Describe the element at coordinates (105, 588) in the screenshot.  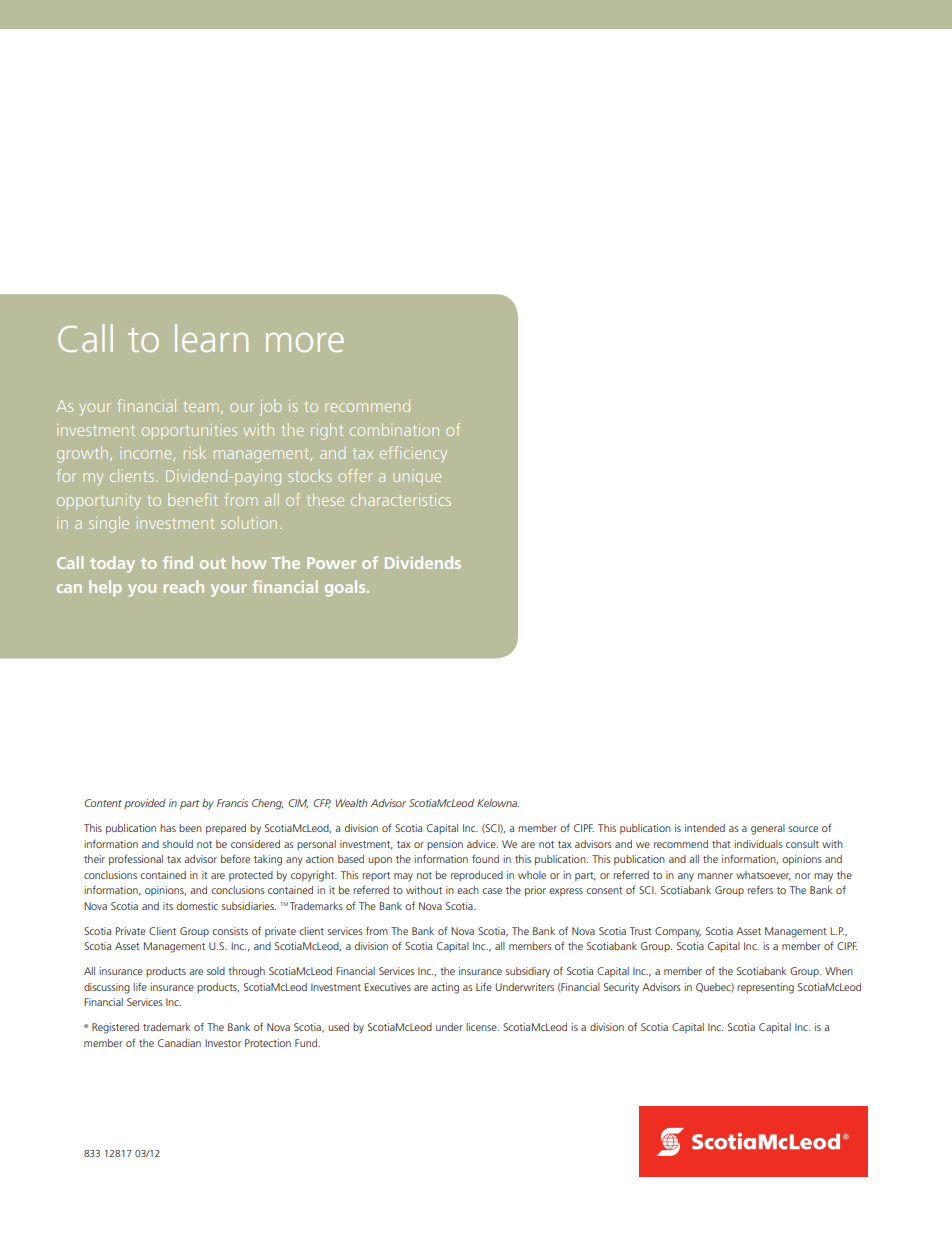
I see `help` at that location.
